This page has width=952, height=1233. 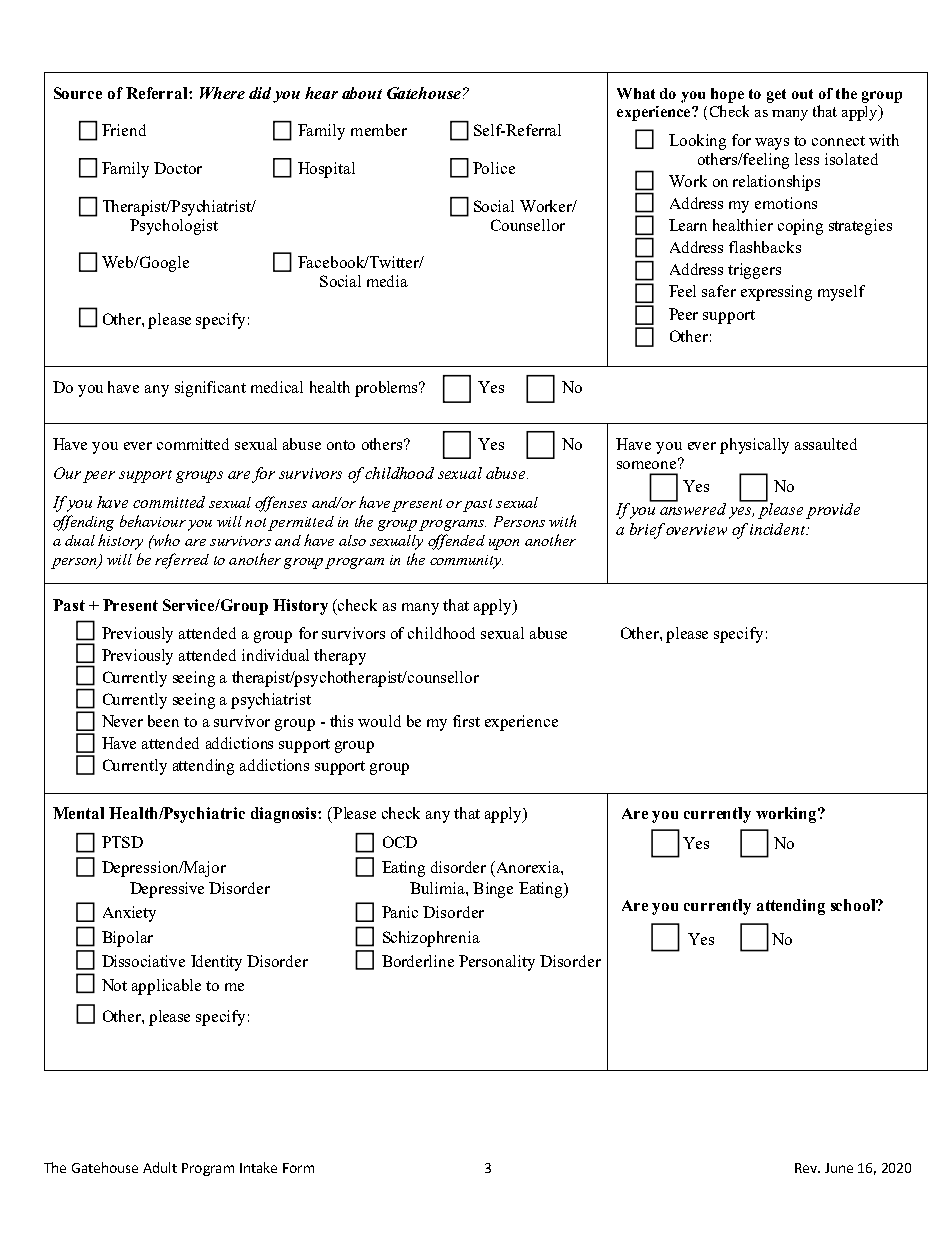 I want to click on Form, so click(x=298, y=1168).
